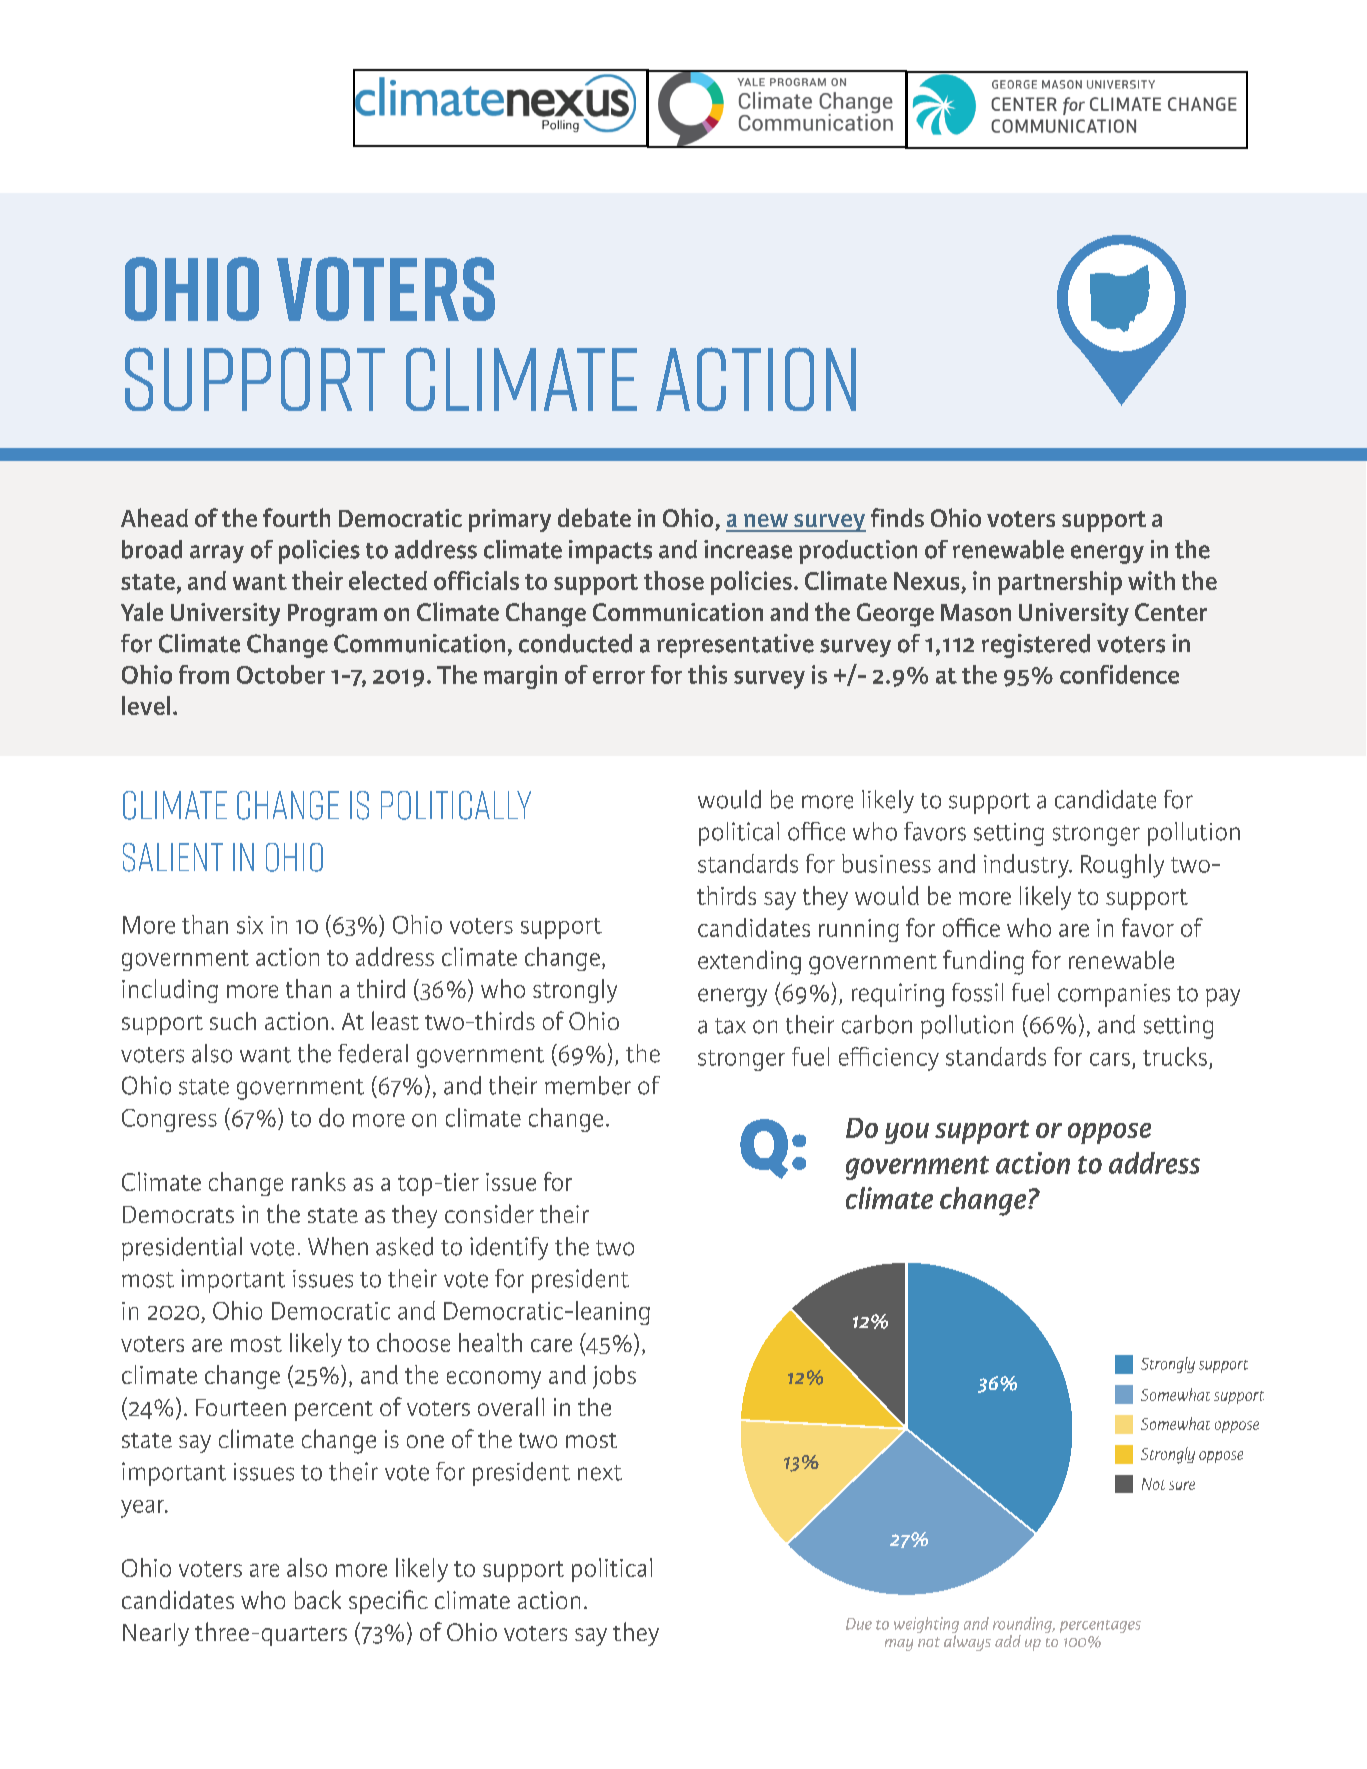 This image has width=1367, height=1769. Describe the element at coordinates (674, 580) in the image. I see `those` at that location.
